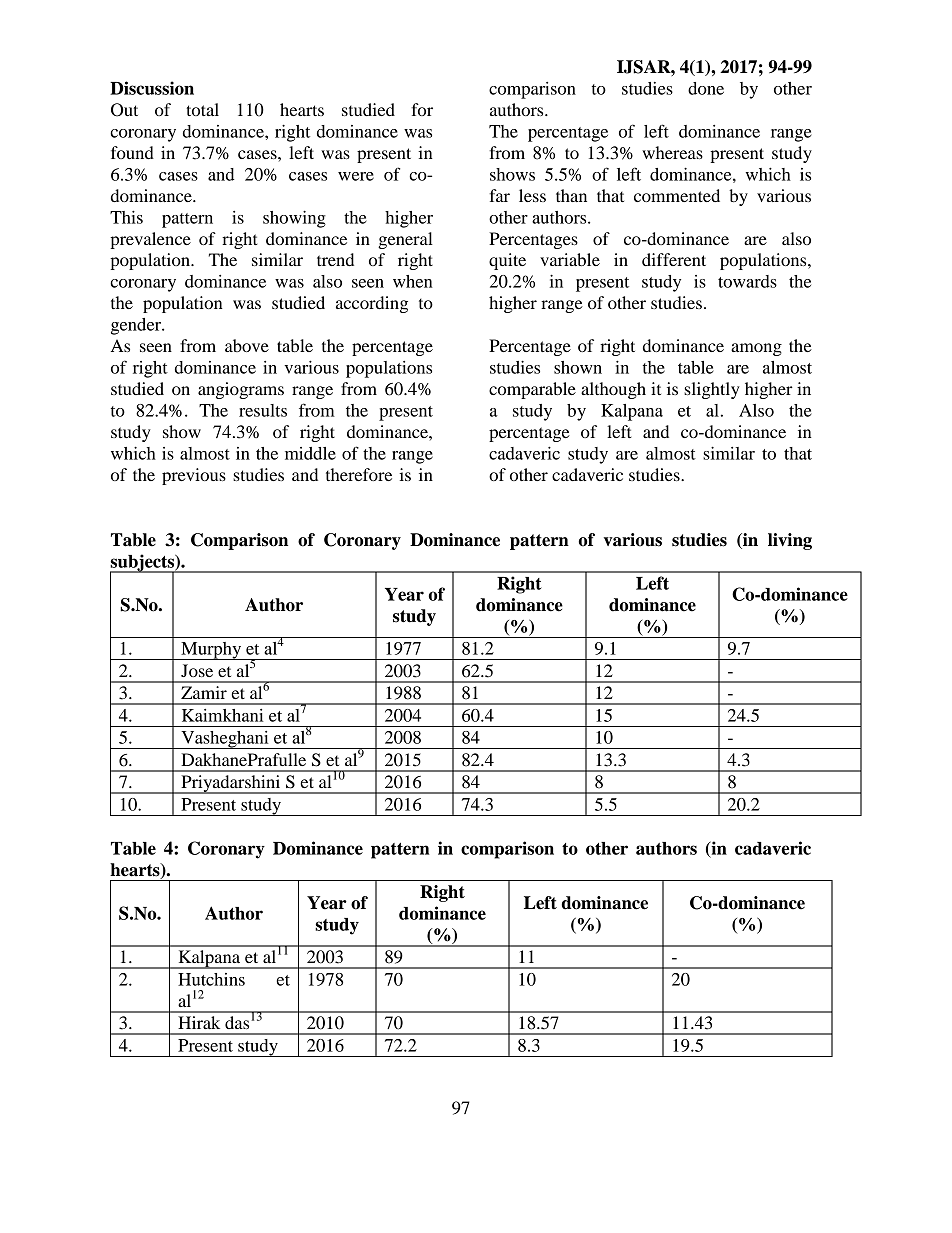  I want to click on previous, so click(194, 476).
